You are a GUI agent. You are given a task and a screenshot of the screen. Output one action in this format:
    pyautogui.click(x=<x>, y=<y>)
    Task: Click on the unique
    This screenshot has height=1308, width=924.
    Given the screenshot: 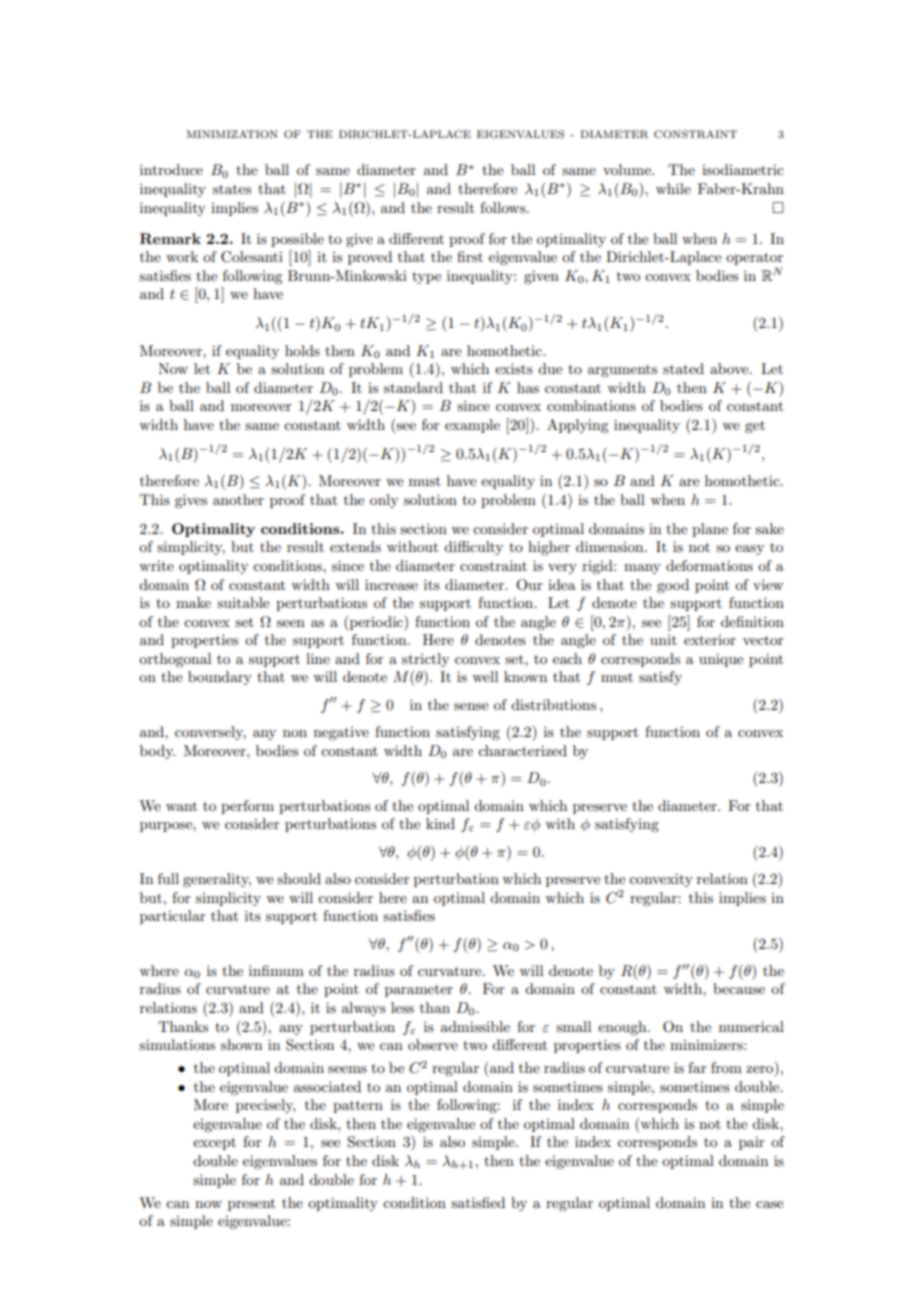 What is the action you would take?
    pyautogui.click(x=721, y=660)
